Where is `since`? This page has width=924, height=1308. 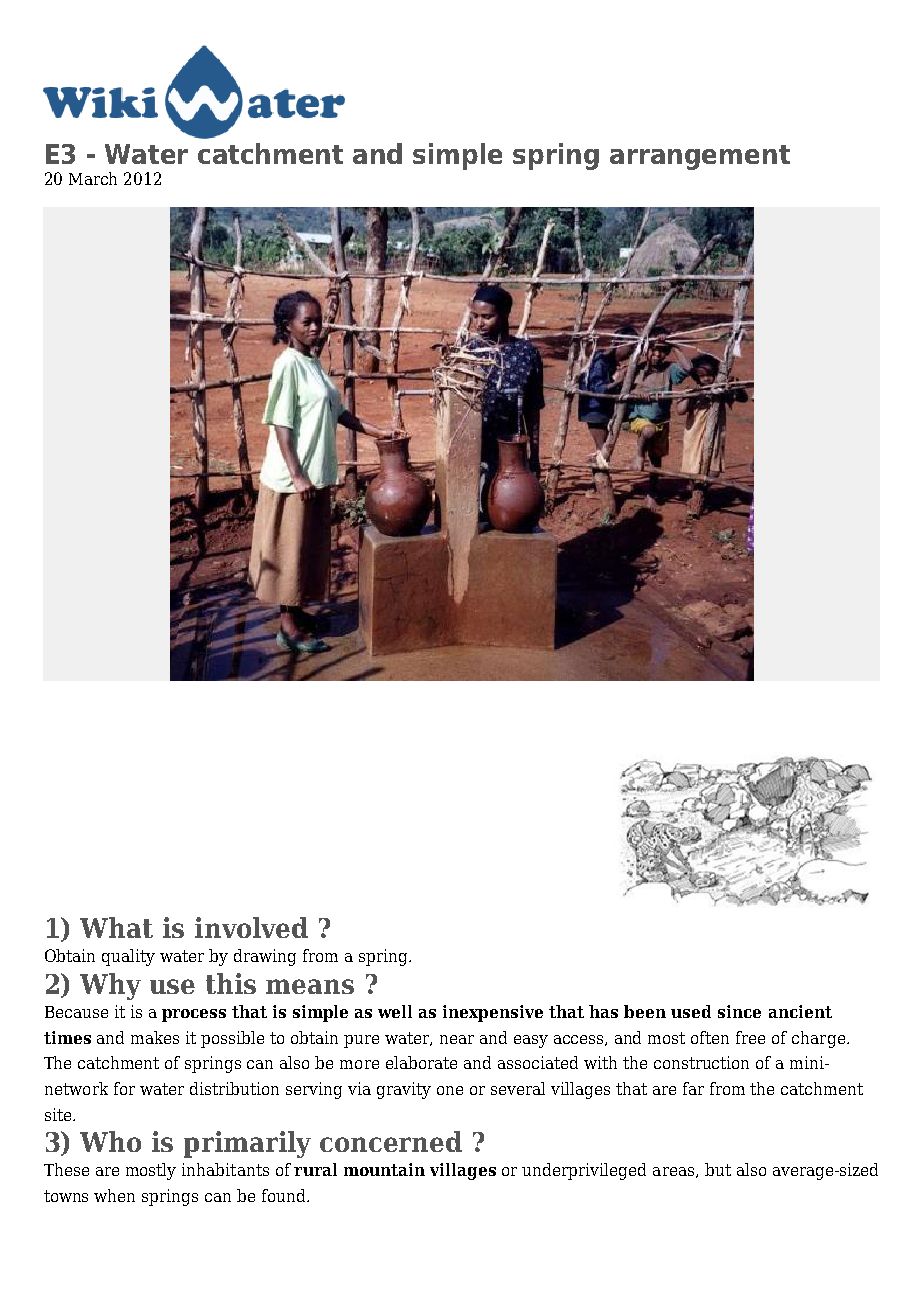
since is located at coordinates (739, 1011).
